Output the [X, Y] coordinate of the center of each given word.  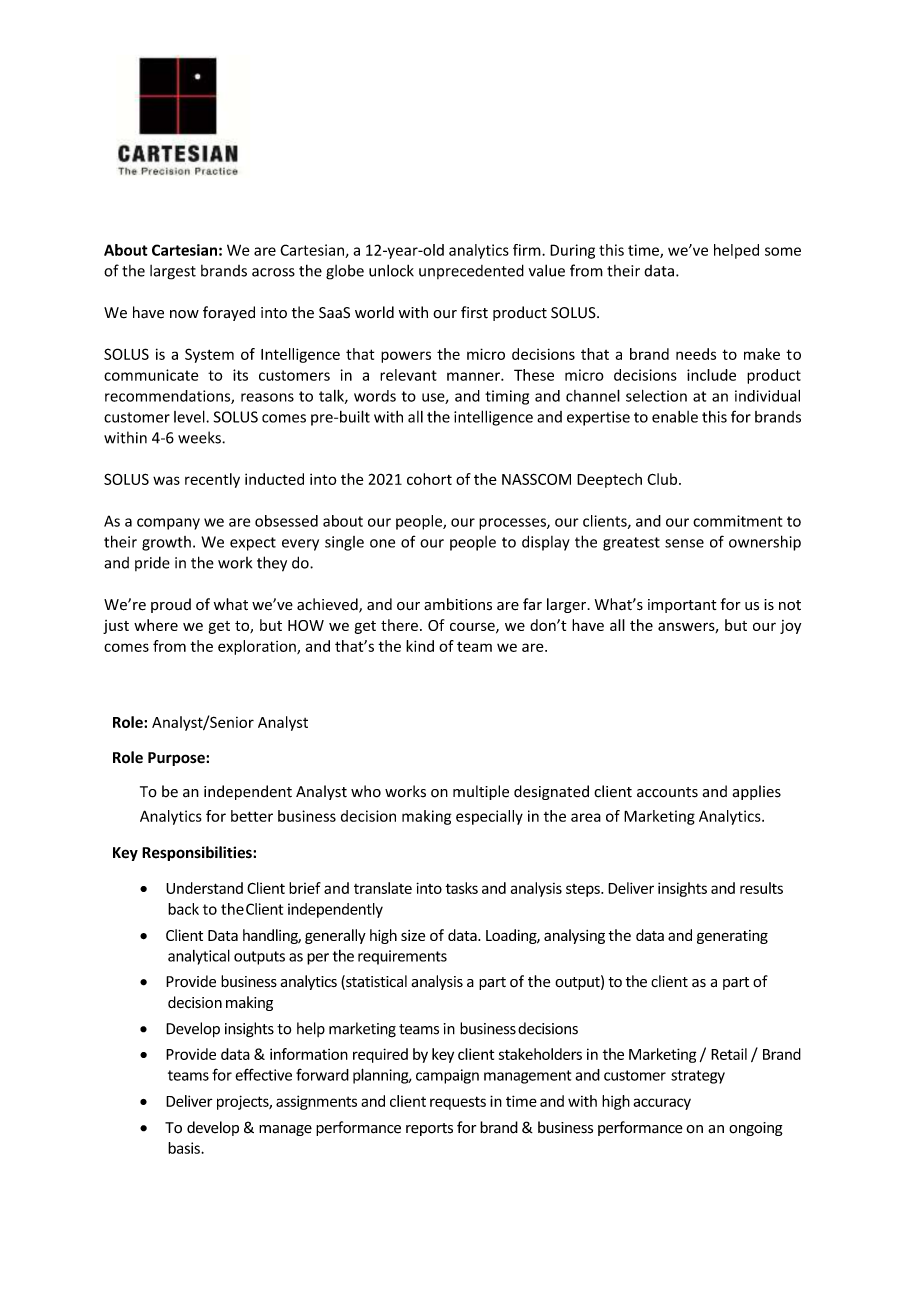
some [783, 251]
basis [185, 1148]
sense [684, 543]
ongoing [756, 1129]
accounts [667, 792]
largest [173, 272]
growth [166, 543]
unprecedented [471, 271]
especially [489, 817]
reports [429, 1129]
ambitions [458, 604]
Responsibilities [198, 853]
